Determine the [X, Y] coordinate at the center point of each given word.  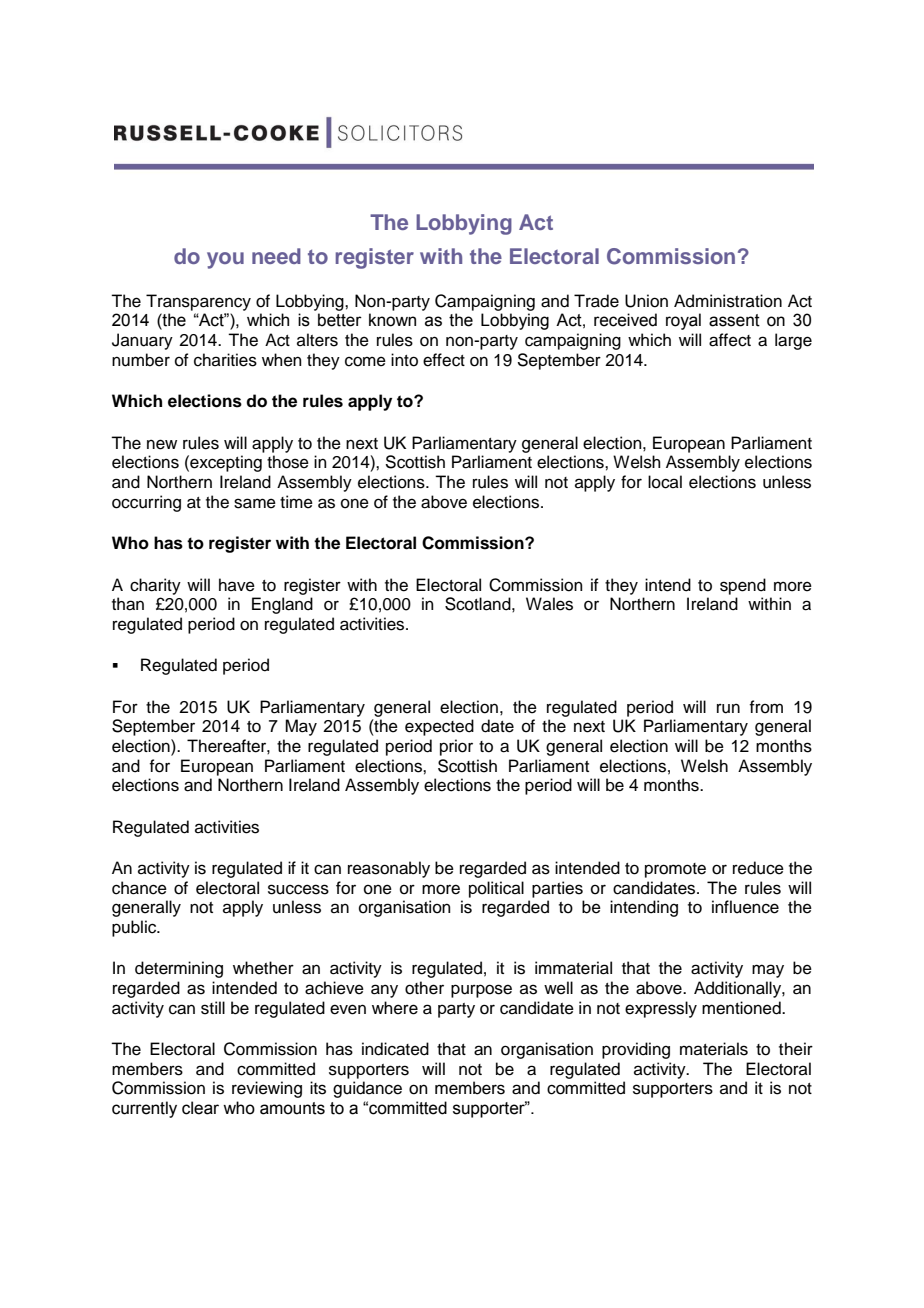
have [237, 585]
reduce [758, 868]
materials [714, 1049]
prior [456, 747]
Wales [549, 604]
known [392, 320]
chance [139, 888]
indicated [395, 1049]
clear [200, 1108]
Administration [728, 301]
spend [743, 586]
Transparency [198, 302]
